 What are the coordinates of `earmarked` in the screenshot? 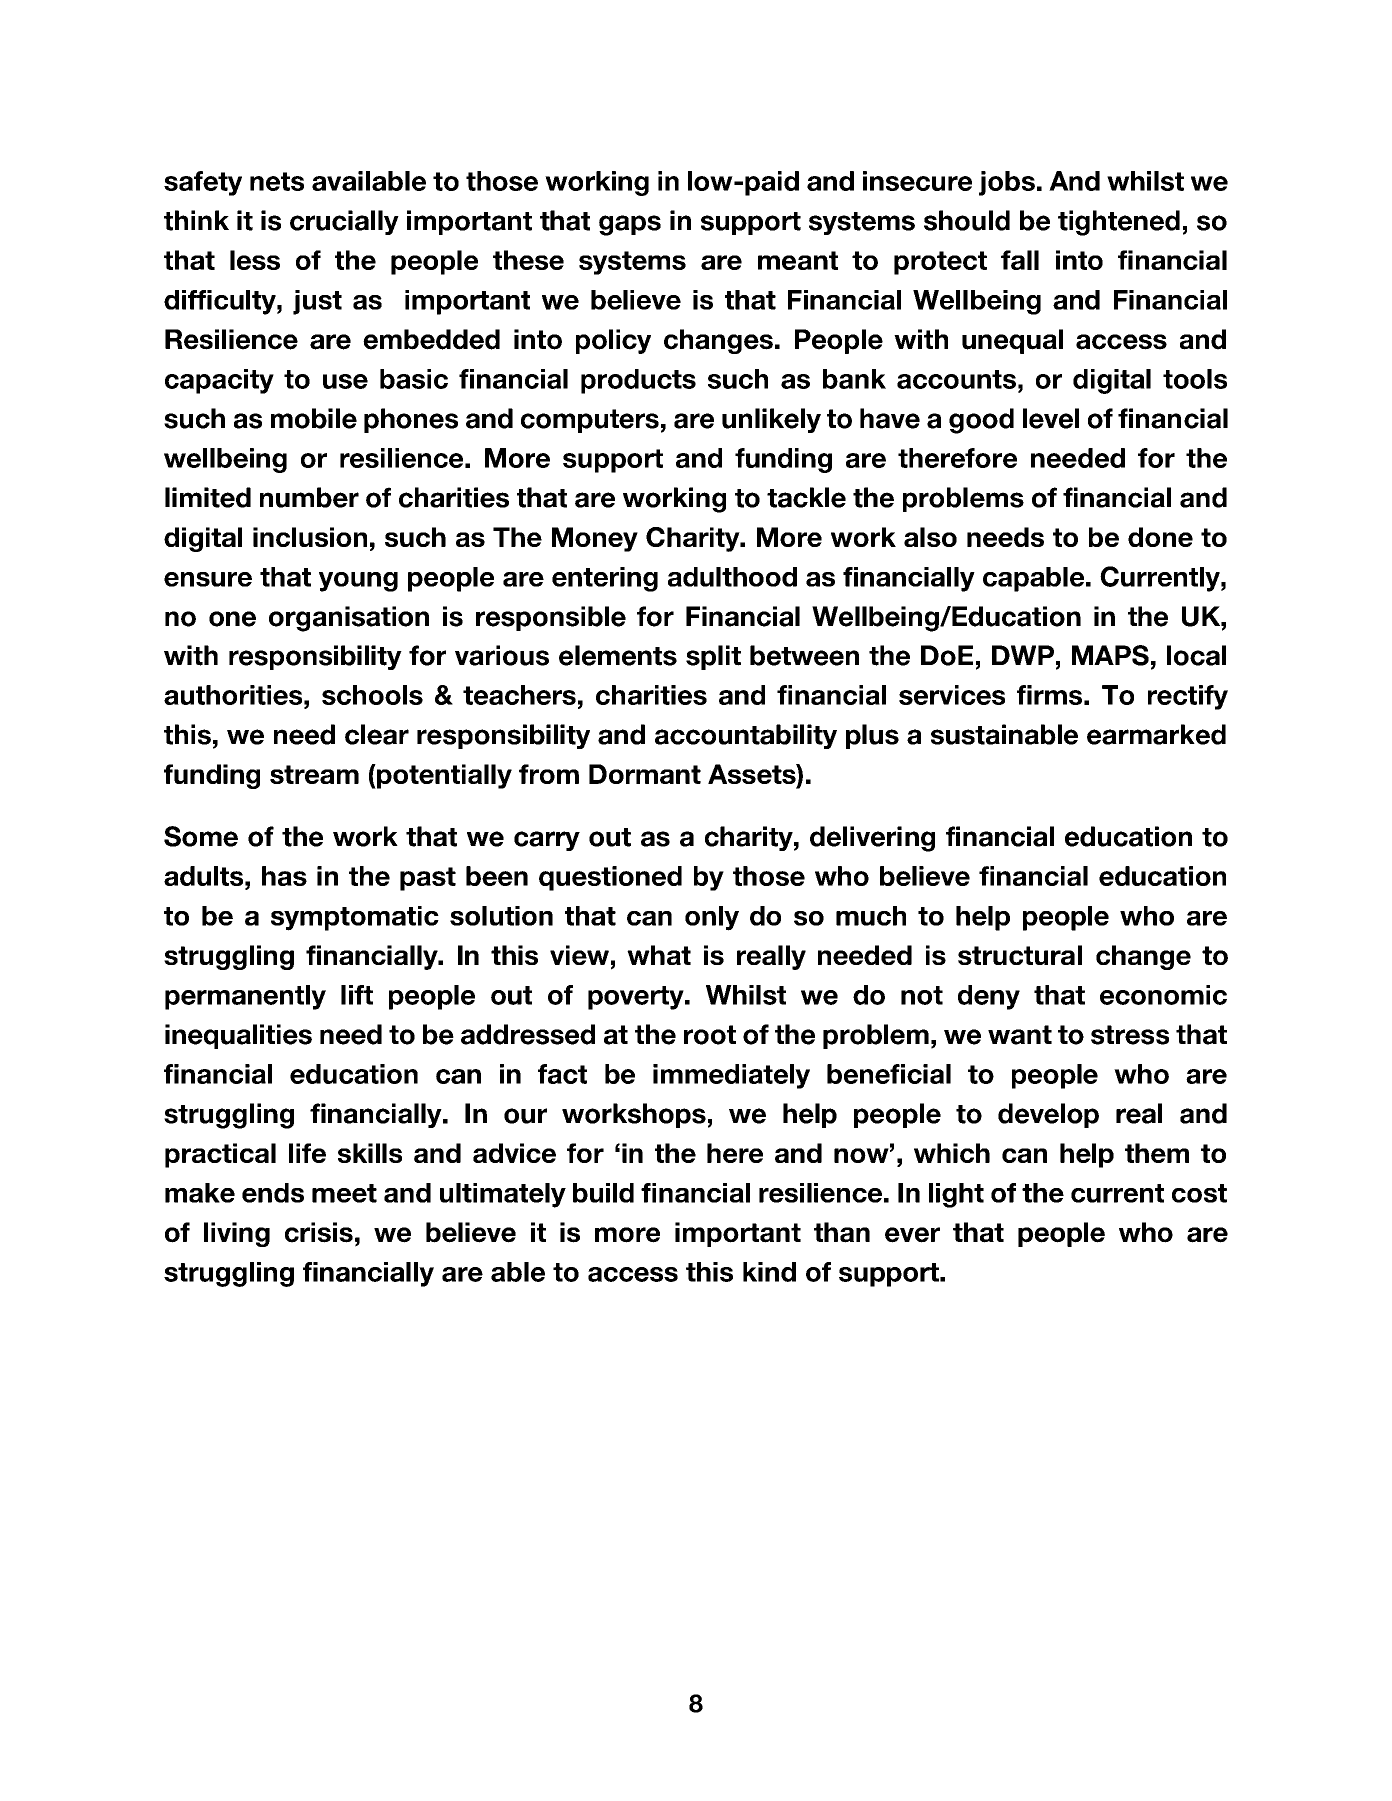 It's located at (1156, 734).
